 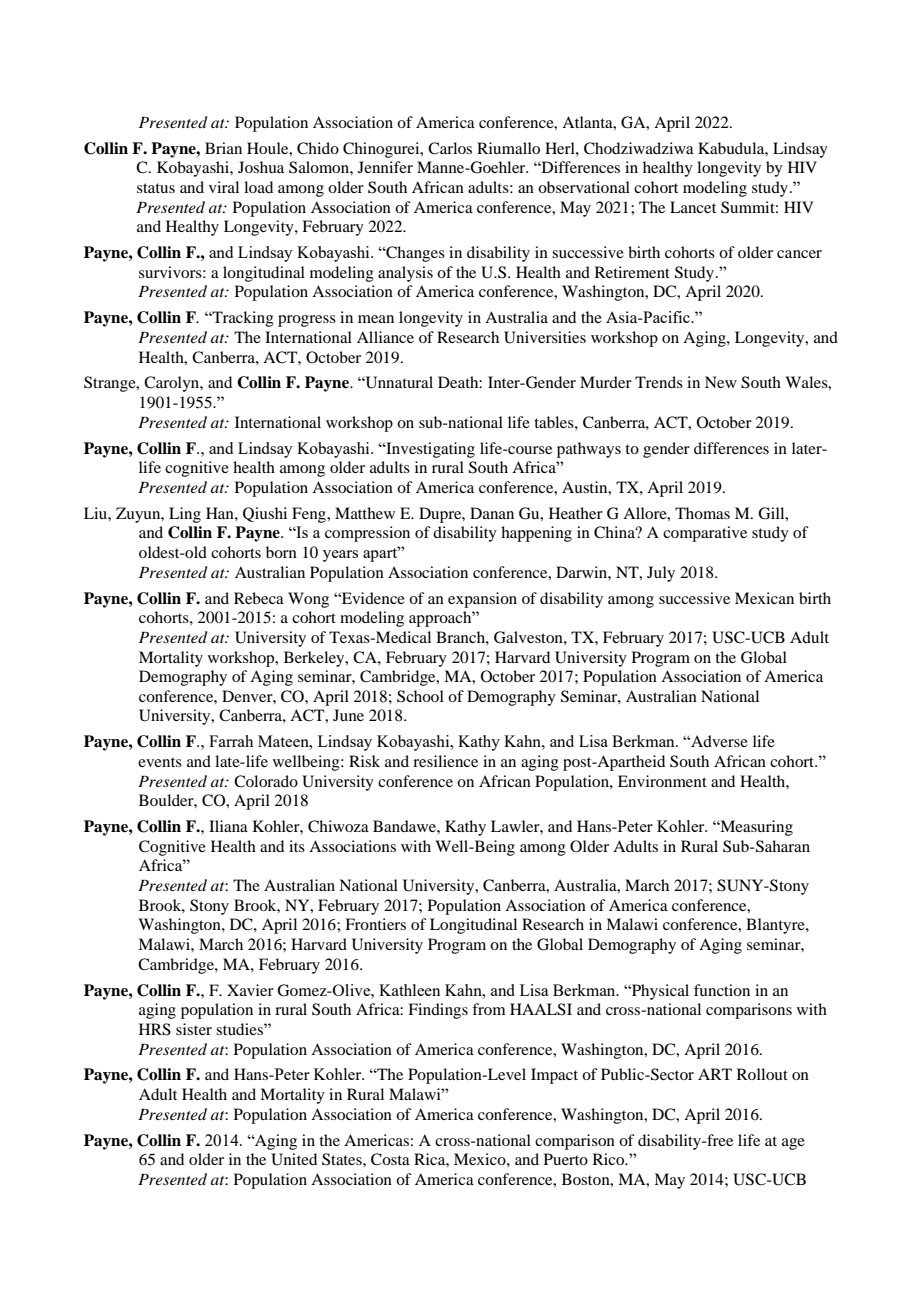 What do you see at coordinates (429, 450) in the page?
I see `Investigating` at bounding box center [429, 450].
